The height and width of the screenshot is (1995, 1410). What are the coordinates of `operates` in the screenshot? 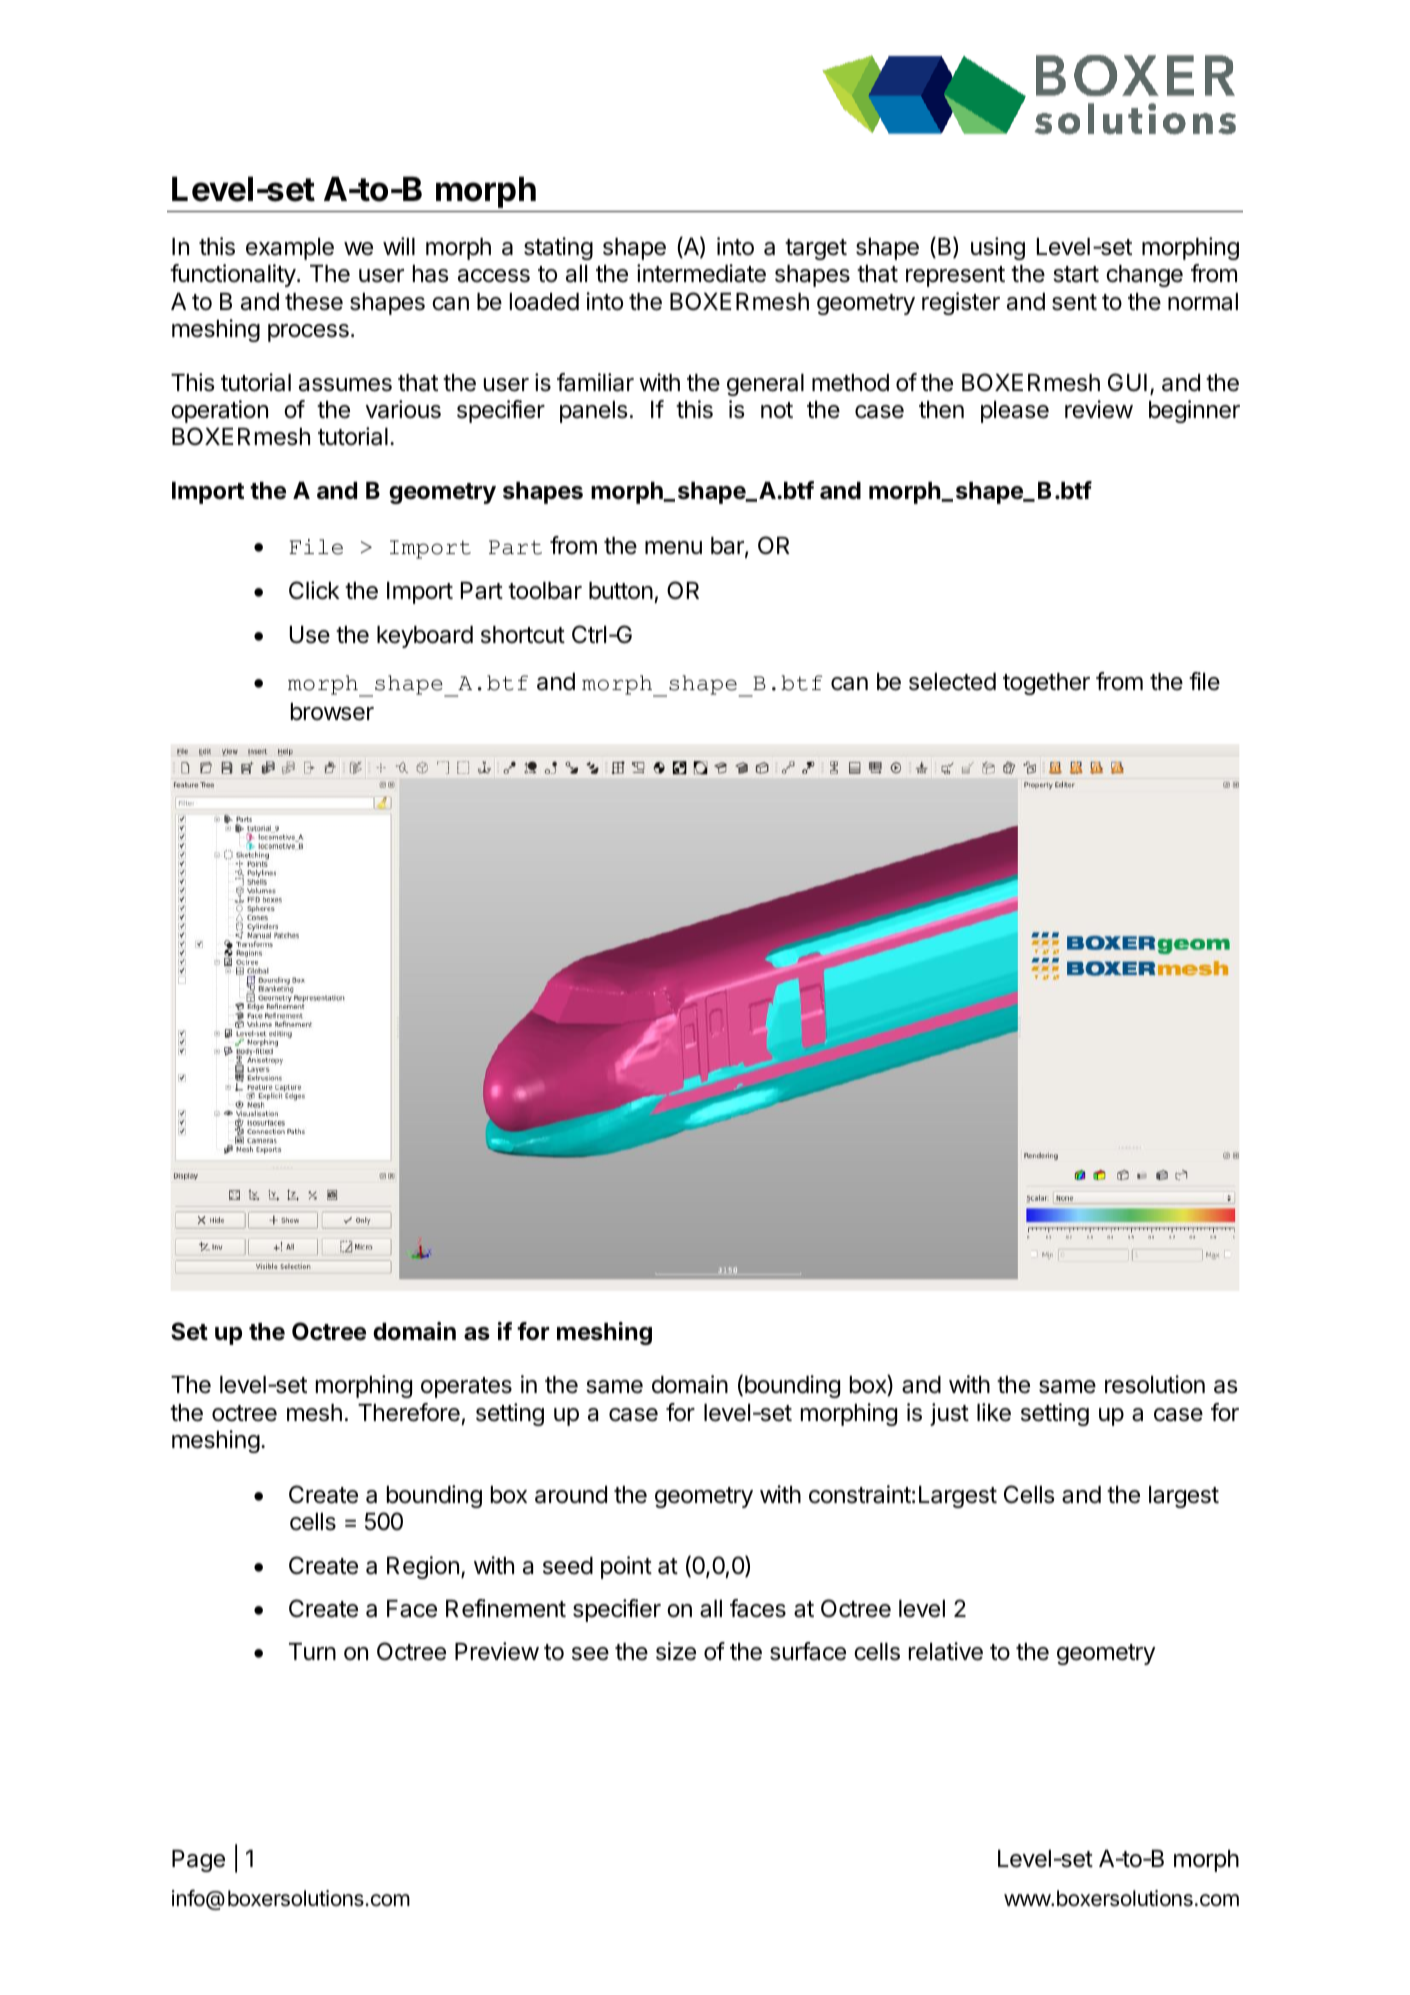 It's located at (466, 1387).
